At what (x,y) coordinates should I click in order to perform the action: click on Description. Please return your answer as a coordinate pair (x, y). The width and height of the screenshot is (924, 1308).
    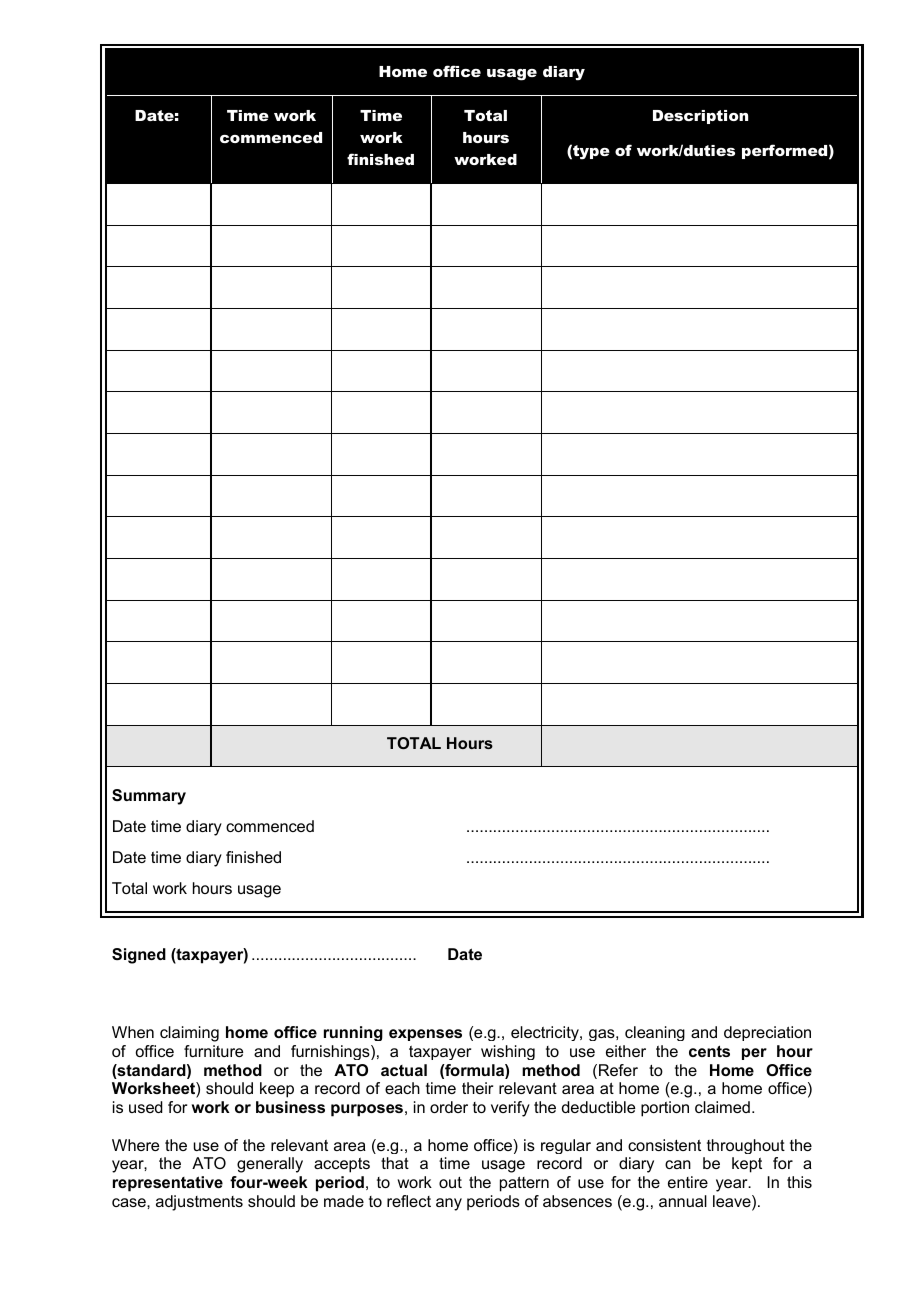
    Looking at the image, I should click on (700, 117).
